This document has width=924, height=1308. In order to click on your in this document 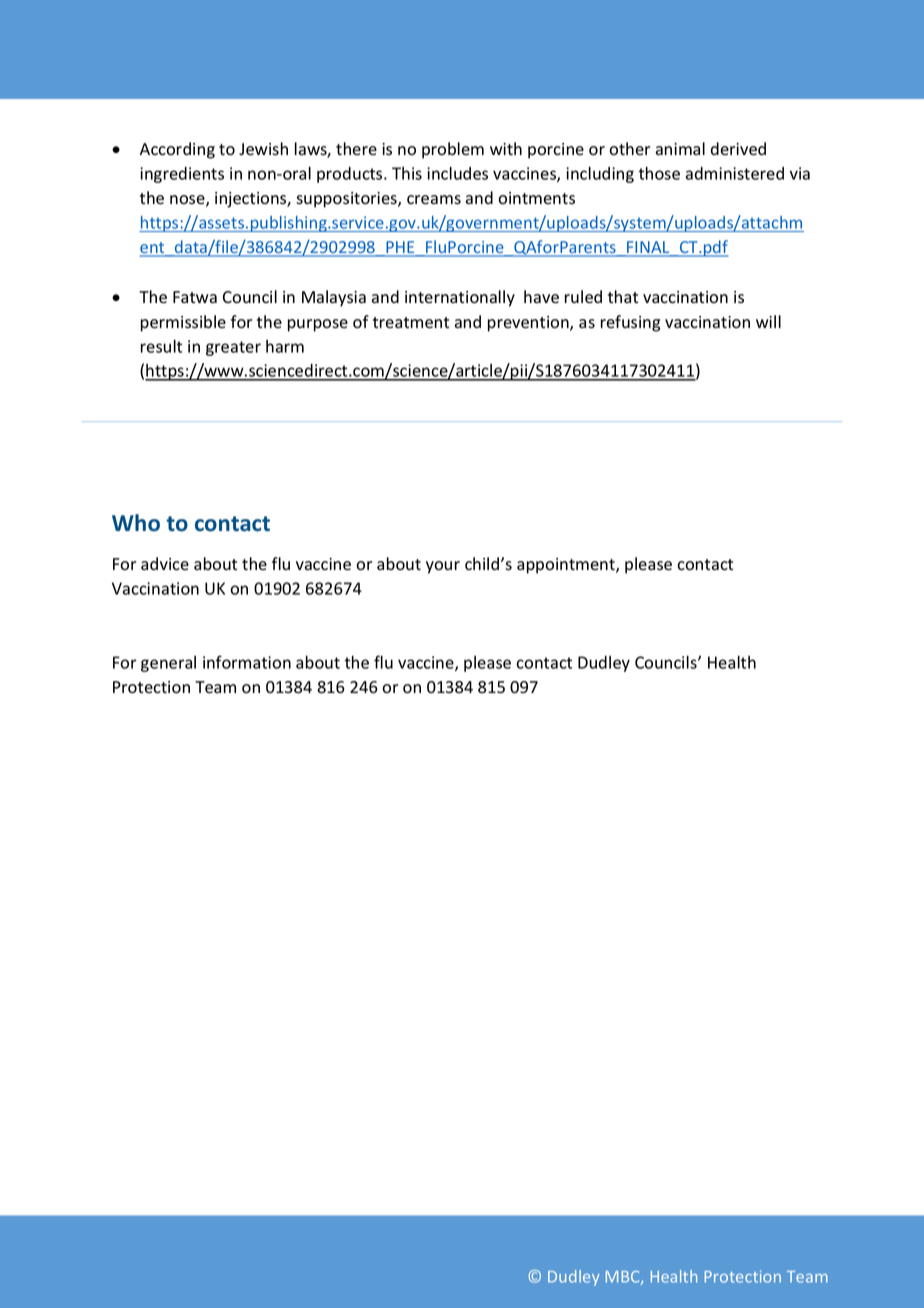, I will do `click(443, 567)`.
